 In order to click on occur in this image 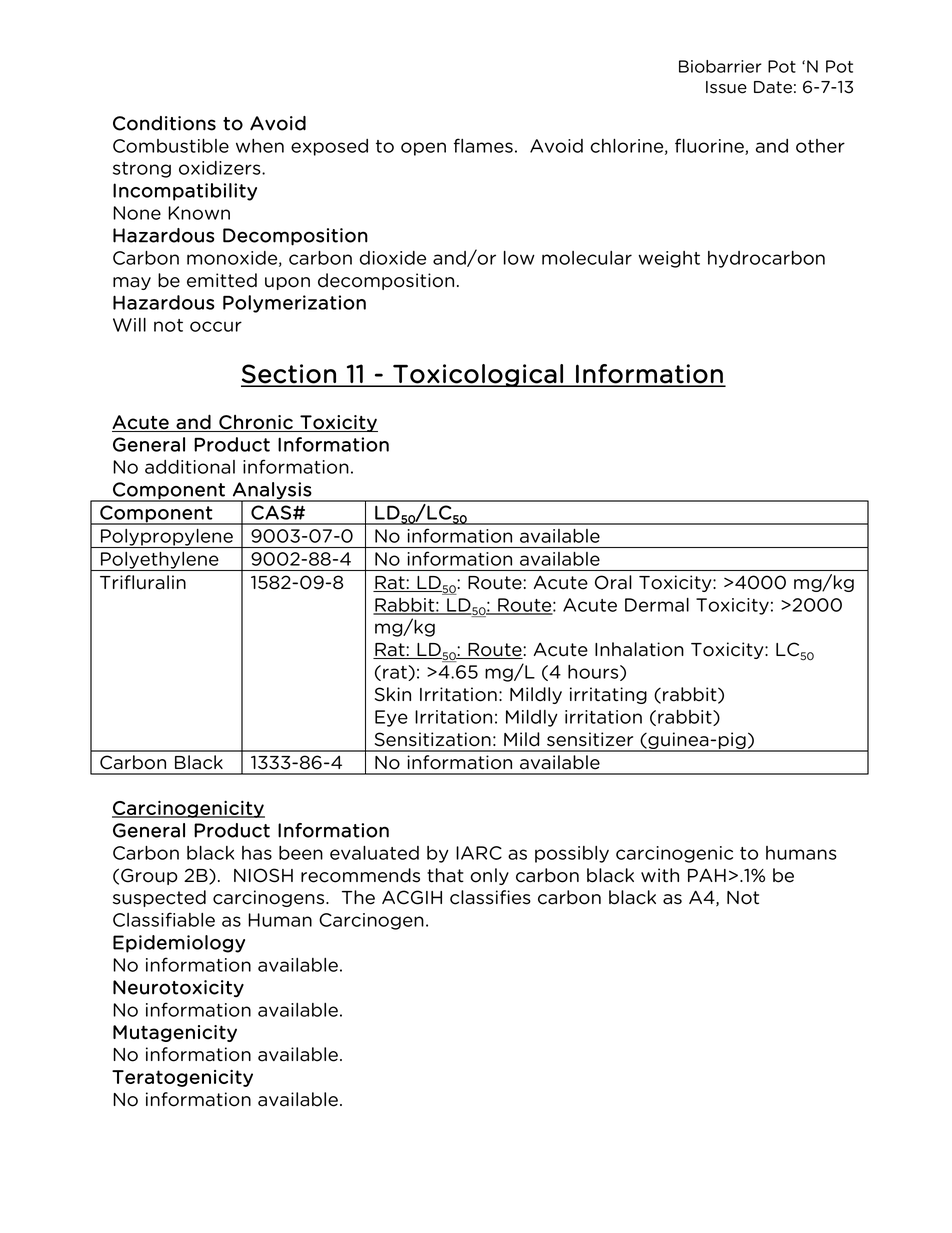, I will do `click(216, 326)`.
